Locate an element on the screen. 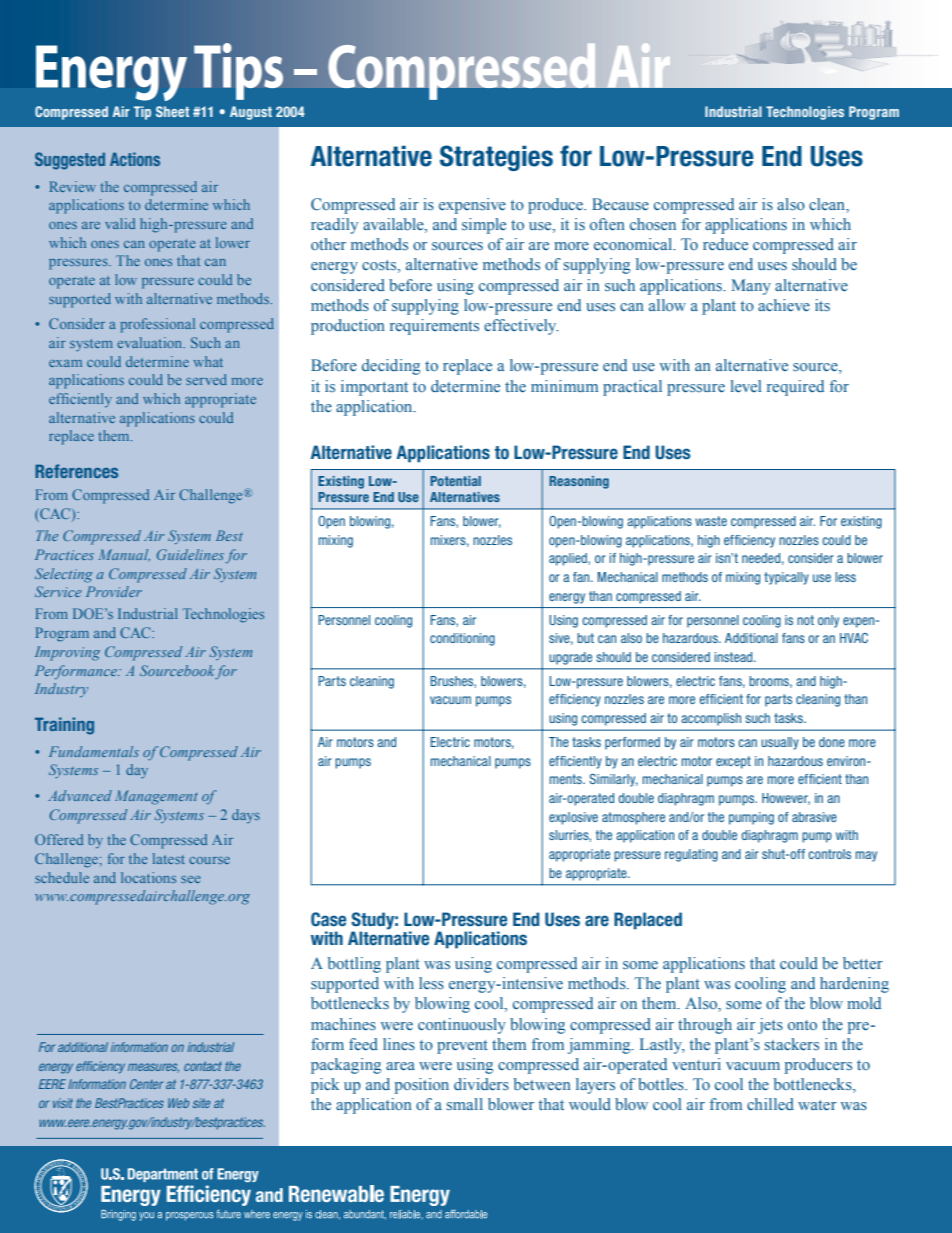 This screenshot has width=952, height=1233. Sheet is located at coordinates (172, 111).
